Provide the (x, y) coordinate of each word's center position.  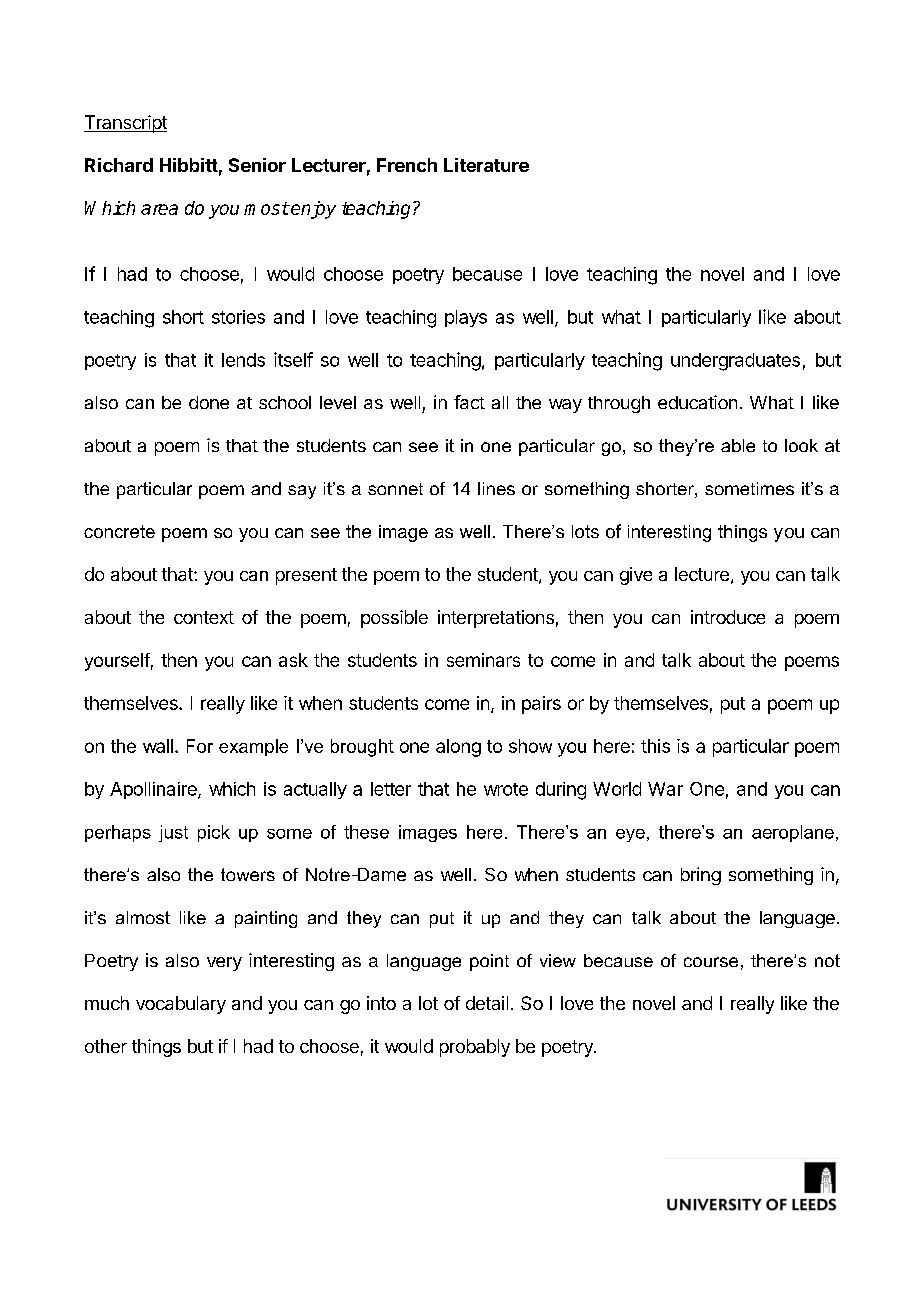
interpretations (496, 619)
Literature (486, 165)
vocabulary (181, 1005)
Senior (257, 165)
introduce (728, 617)
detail (487, 1003)
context (204, 617)
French (407, 165)
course (711, 962)
